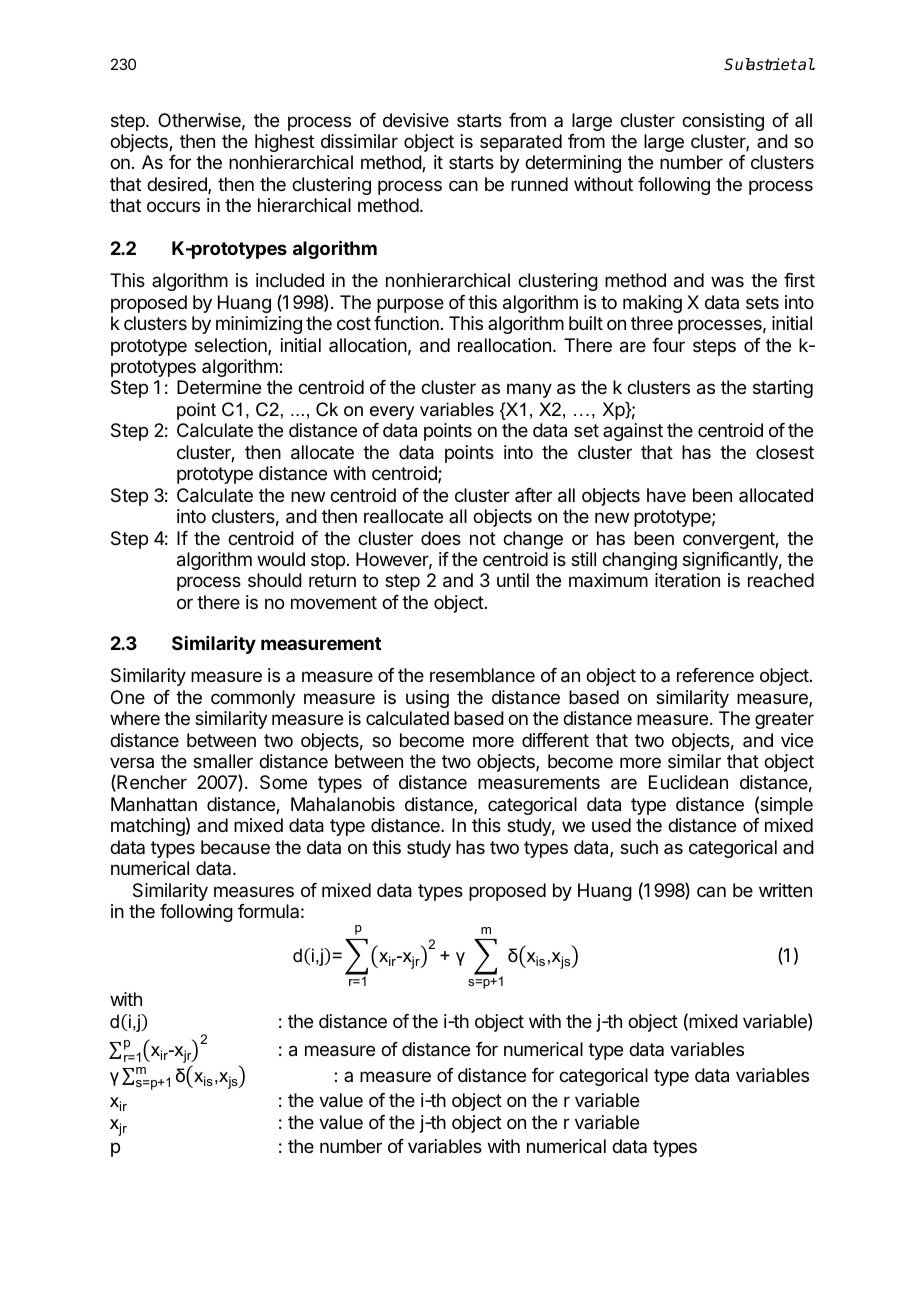 This image has height=1308, width=924. Describe the element at coordinates (723, 122) in the image. I see `consisting` at that location.
